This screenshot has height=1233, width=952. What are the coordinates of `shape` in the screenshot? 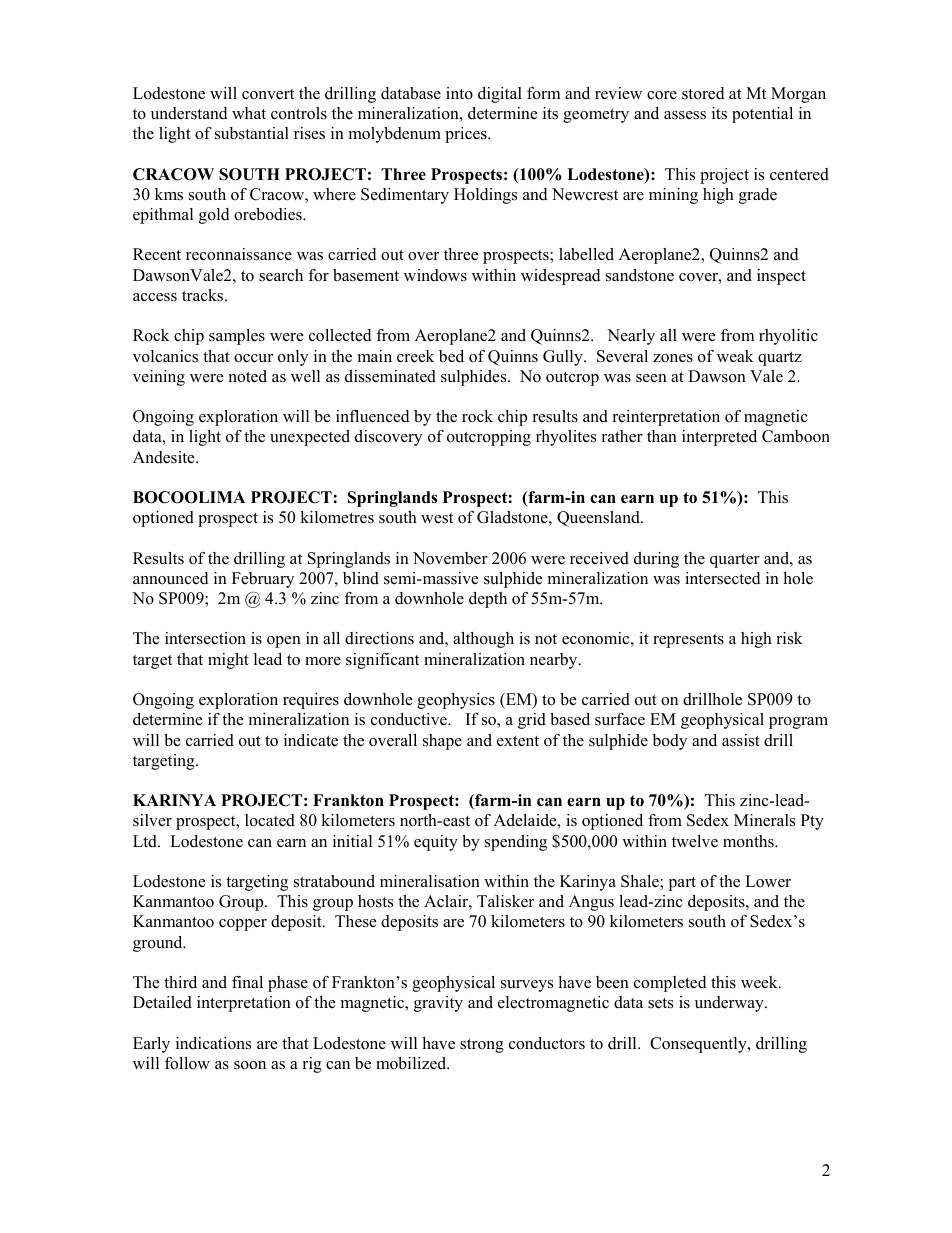 It's located at (442, 742).
